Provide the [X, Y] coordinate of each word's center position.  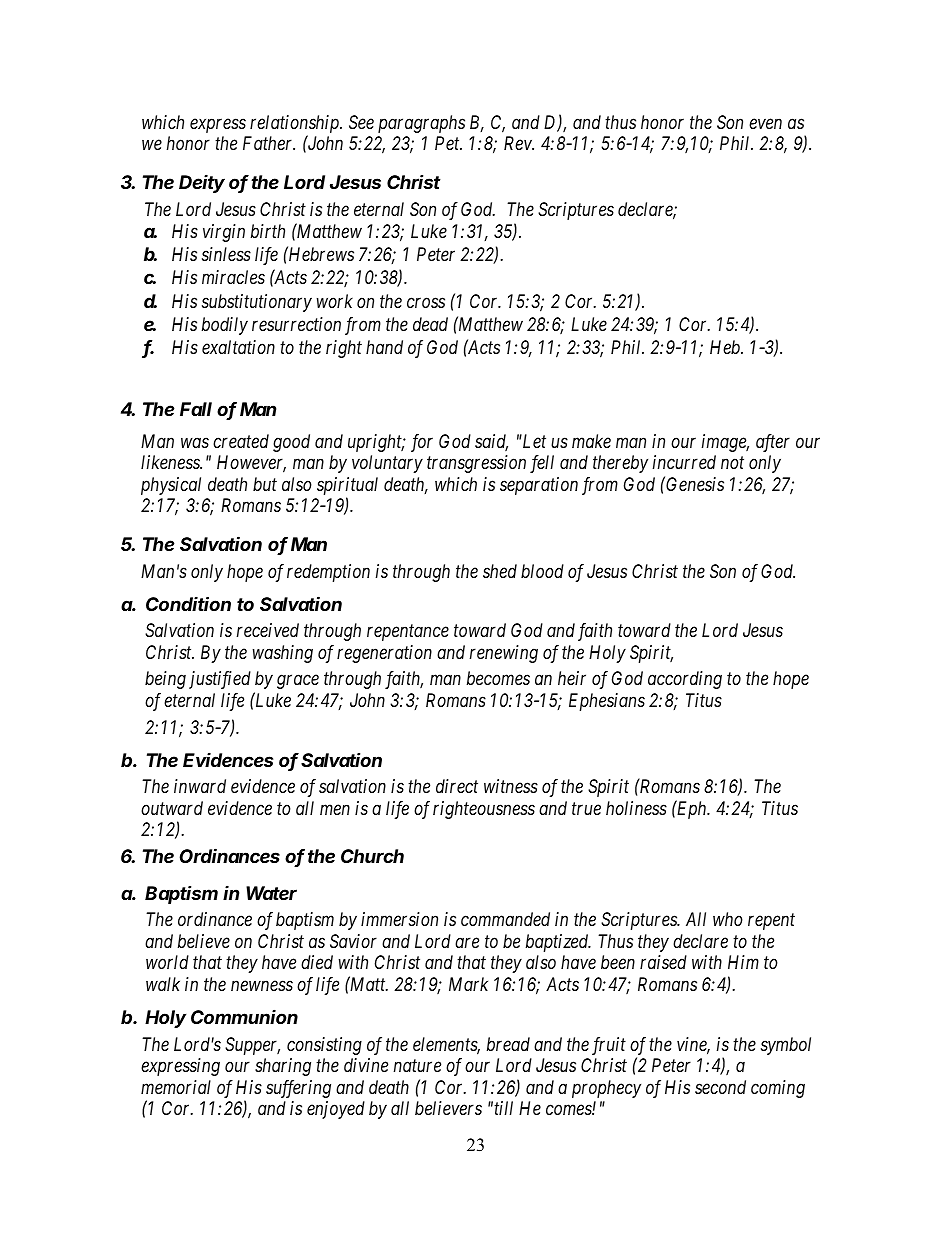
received [268, 630]
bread [508, 1044]
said [491, 442]
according [685, 680]
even [765, 124]
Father [269, 143]
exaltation [238, 347]
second [720, 1087]
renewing [504, 654]
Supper [252, 1046]
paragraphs [421, 124]
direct [457, 786]
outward [172, 808]
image [725, 443]
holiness [636, 808]
